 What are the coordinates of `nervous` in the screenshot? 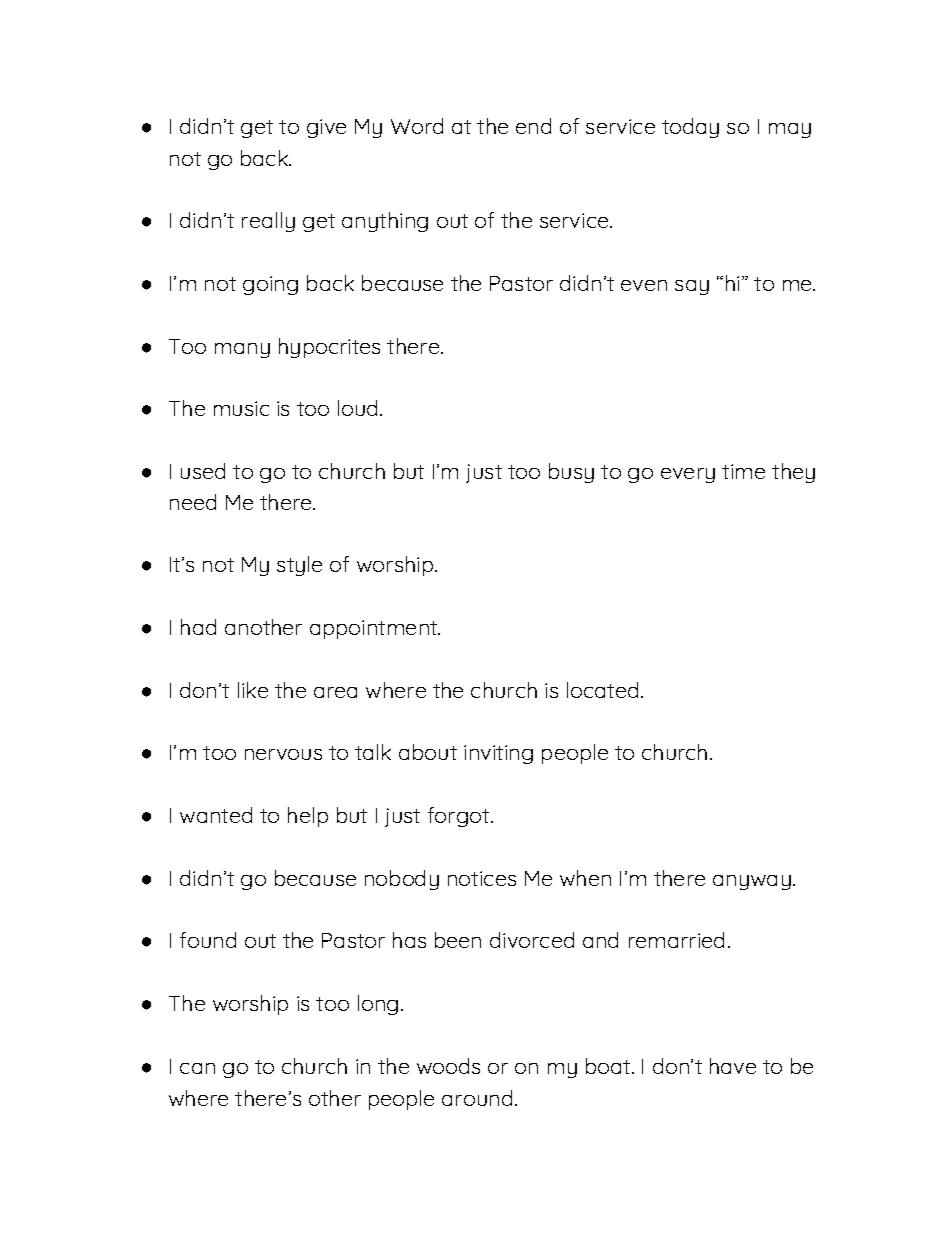 It's located at (283, 754).
